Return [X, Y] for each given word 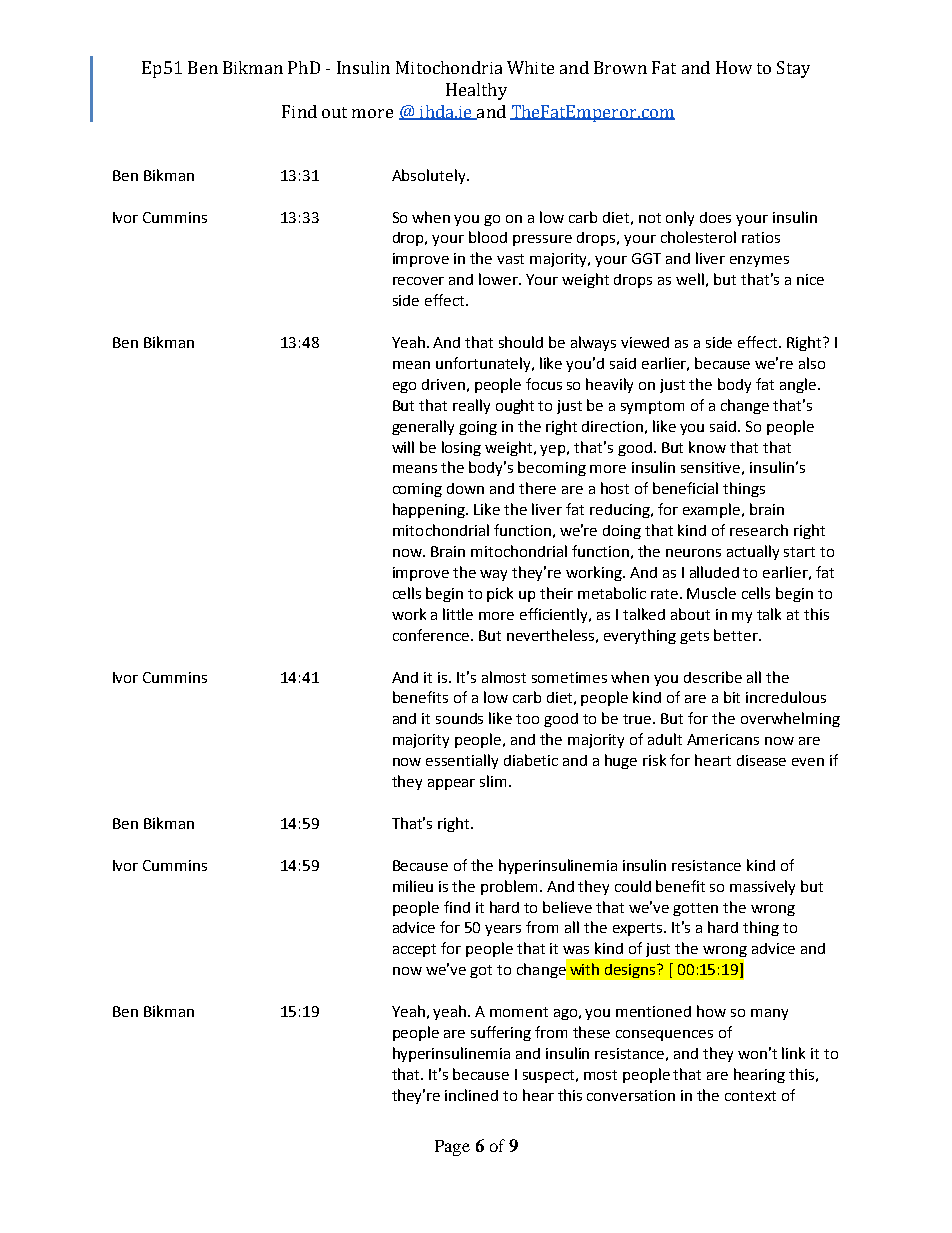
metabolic [612, 593]
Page [452, 1148]
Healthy [476, 91]
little [458, 614]
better [737, 635]
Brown [620, 67]
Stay [793, 69]
